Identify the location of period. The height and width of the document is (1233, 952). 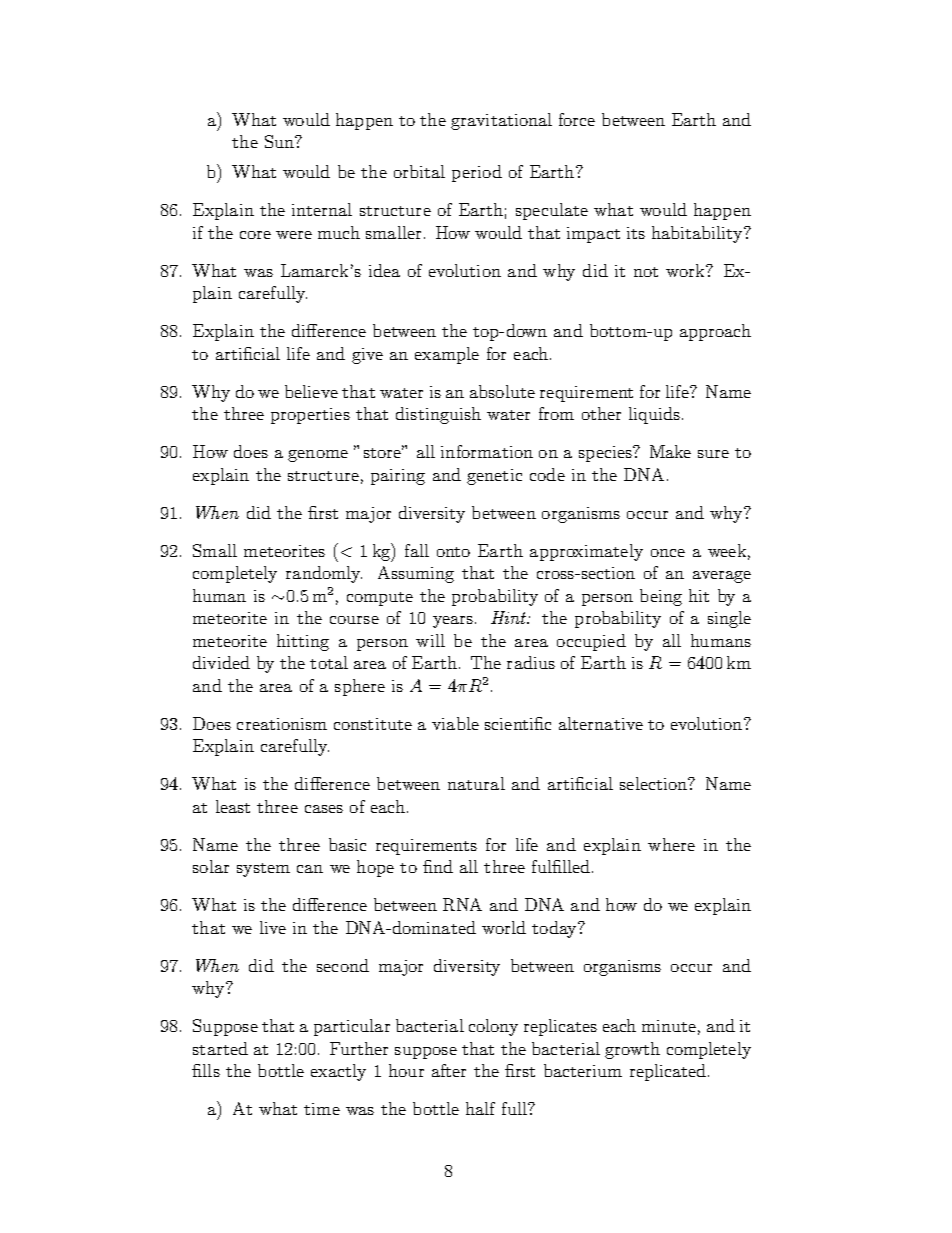
(477, 173).
